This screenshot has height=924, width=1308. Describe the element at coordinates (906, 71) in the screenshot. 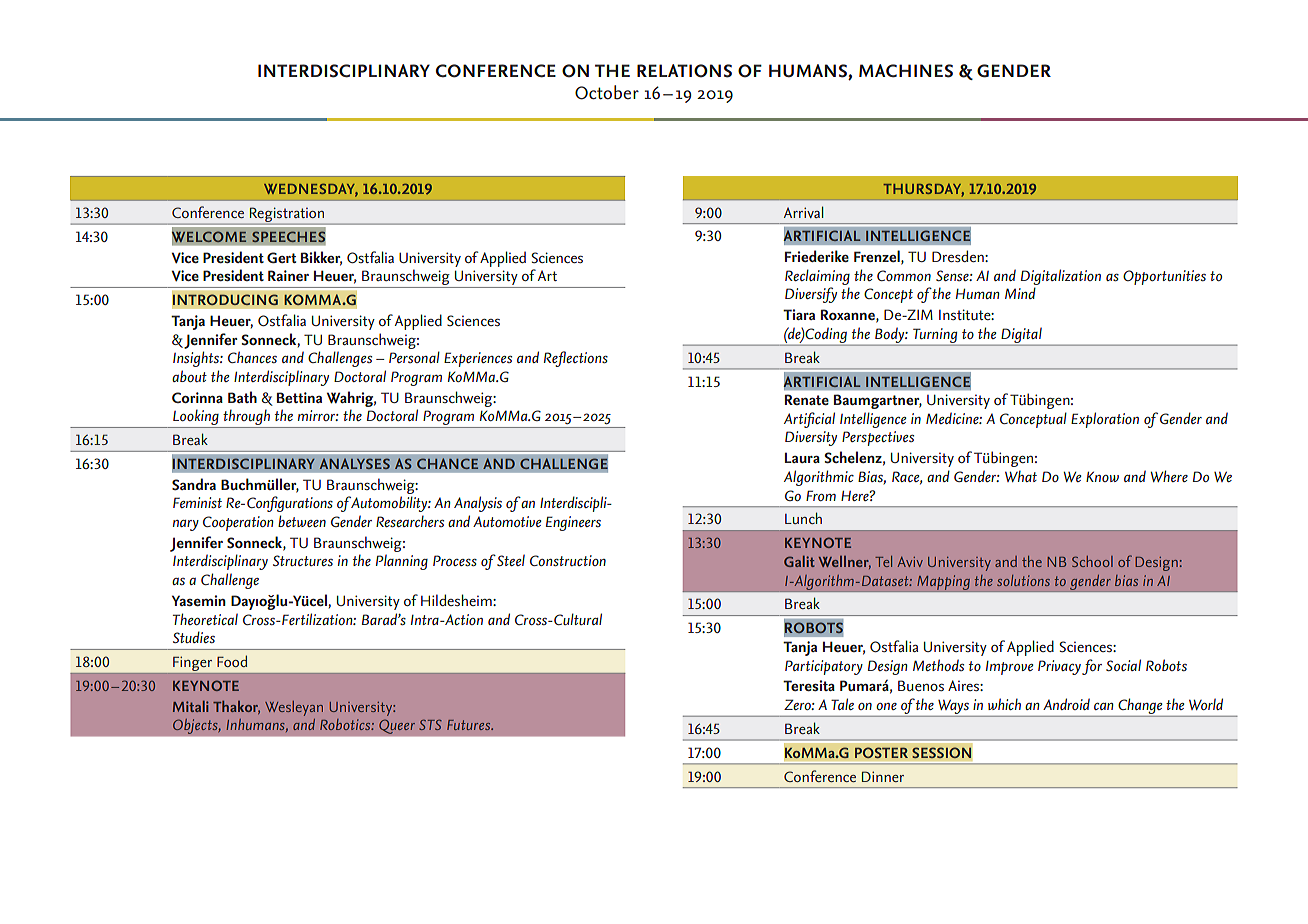

I see `Machines` at that location.
